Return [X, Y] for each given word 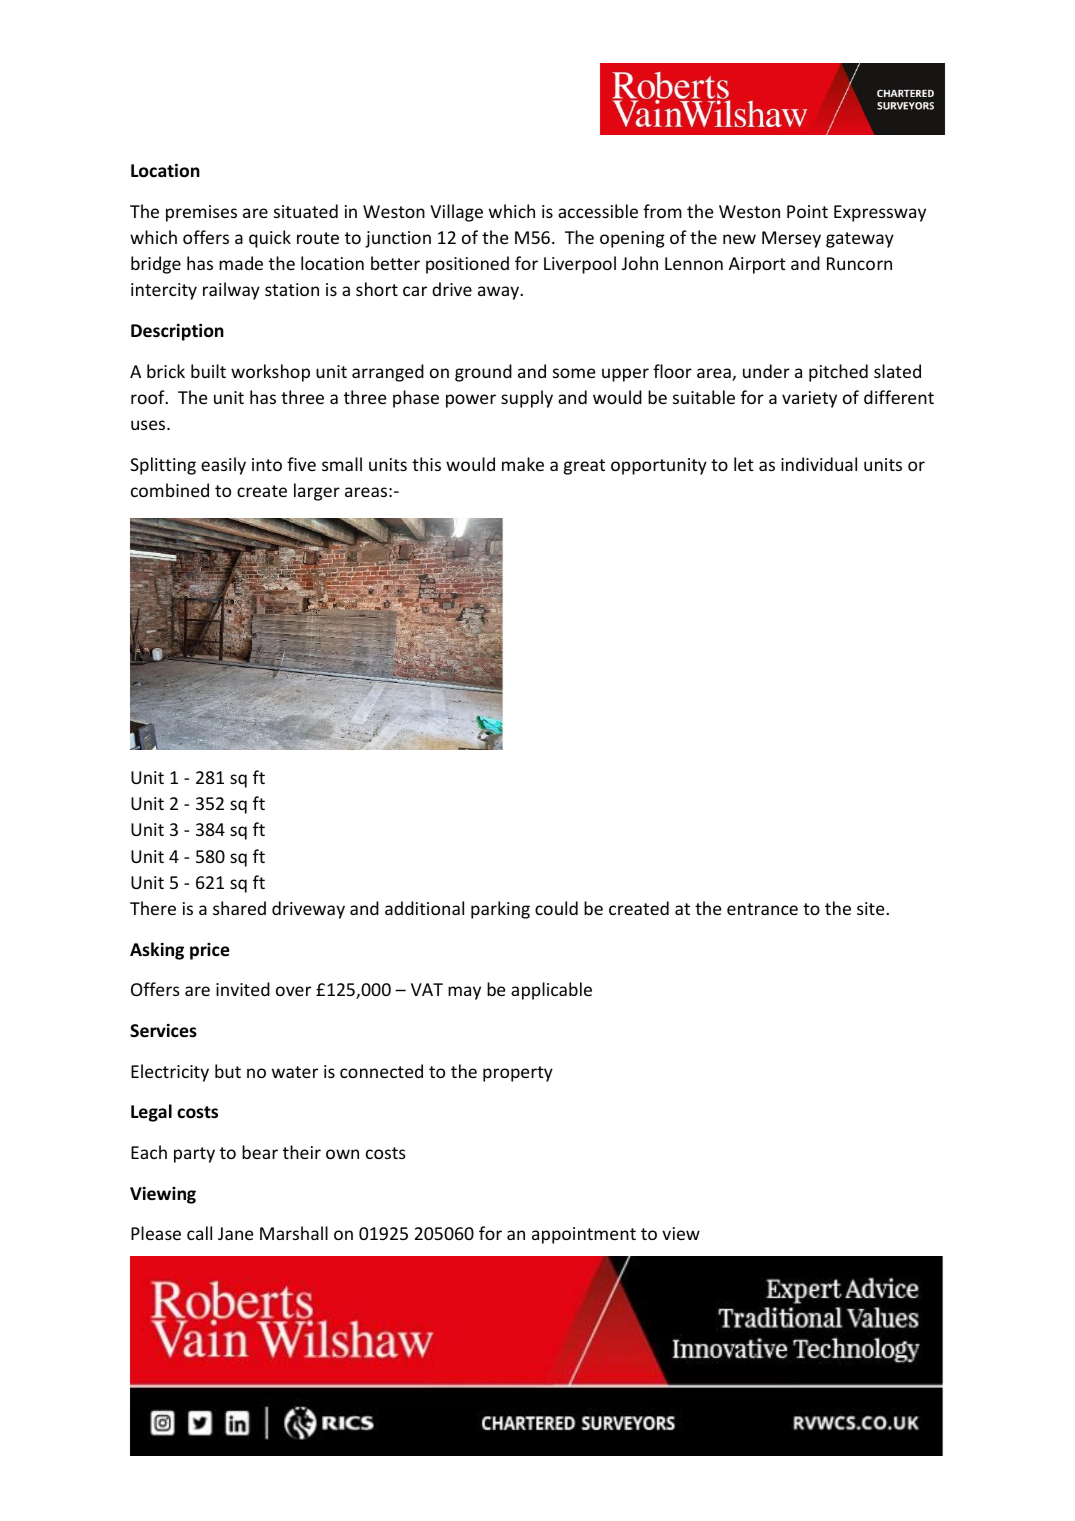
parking [500, 910]
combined [170, 490]
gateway [860, 240]
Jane [235, 1233]
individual [819, 464]
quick [270, 239]
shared [239, 908]
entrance [762, 909]
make [523, 464]
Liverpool [580, 265]
